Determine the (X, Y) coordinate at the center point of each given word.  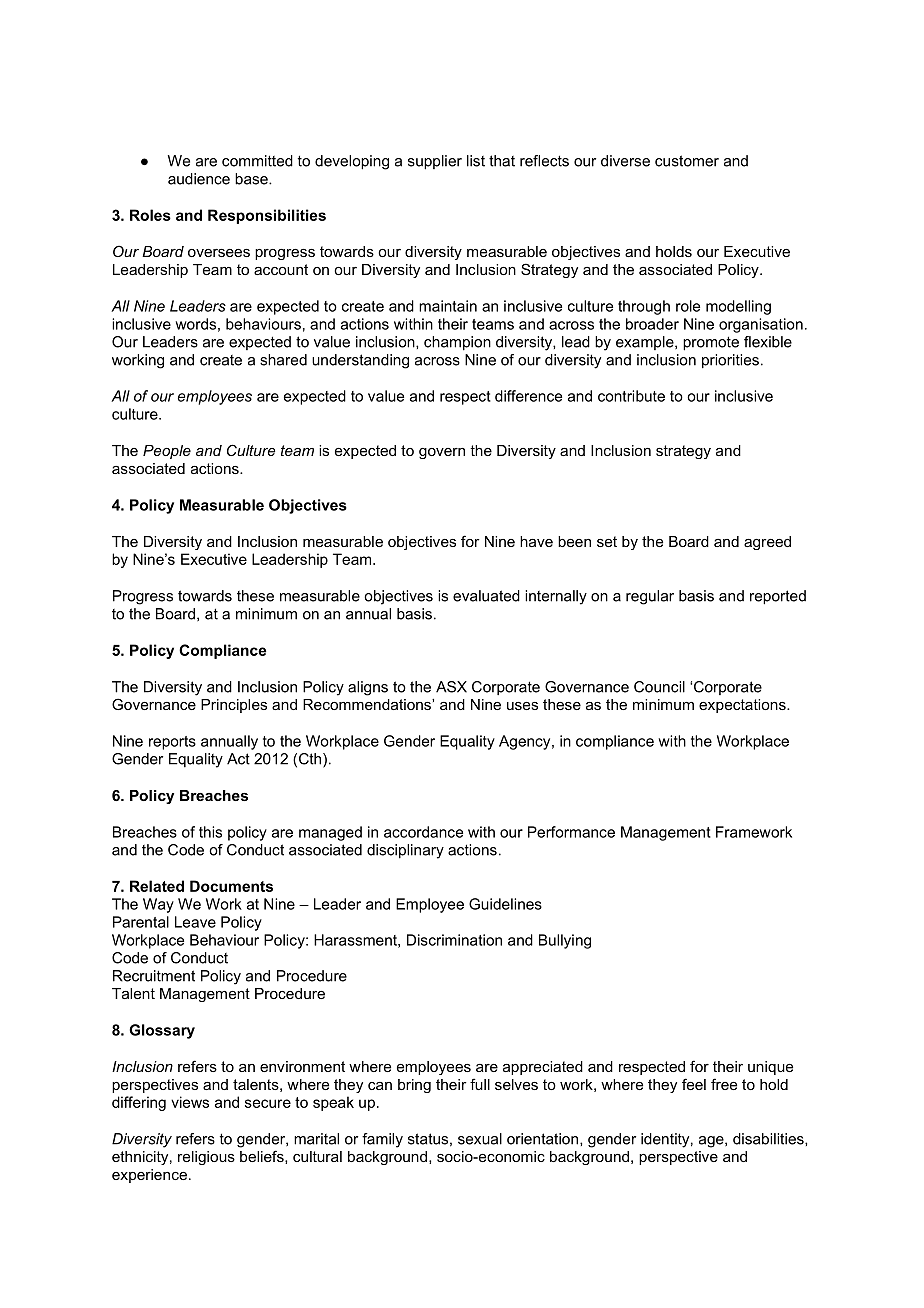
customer (687, 161)
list (476, 161)
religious (206, 1158)
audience (199, 179)
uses (522, 706)
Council (659, 687)
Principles (234, 706)
